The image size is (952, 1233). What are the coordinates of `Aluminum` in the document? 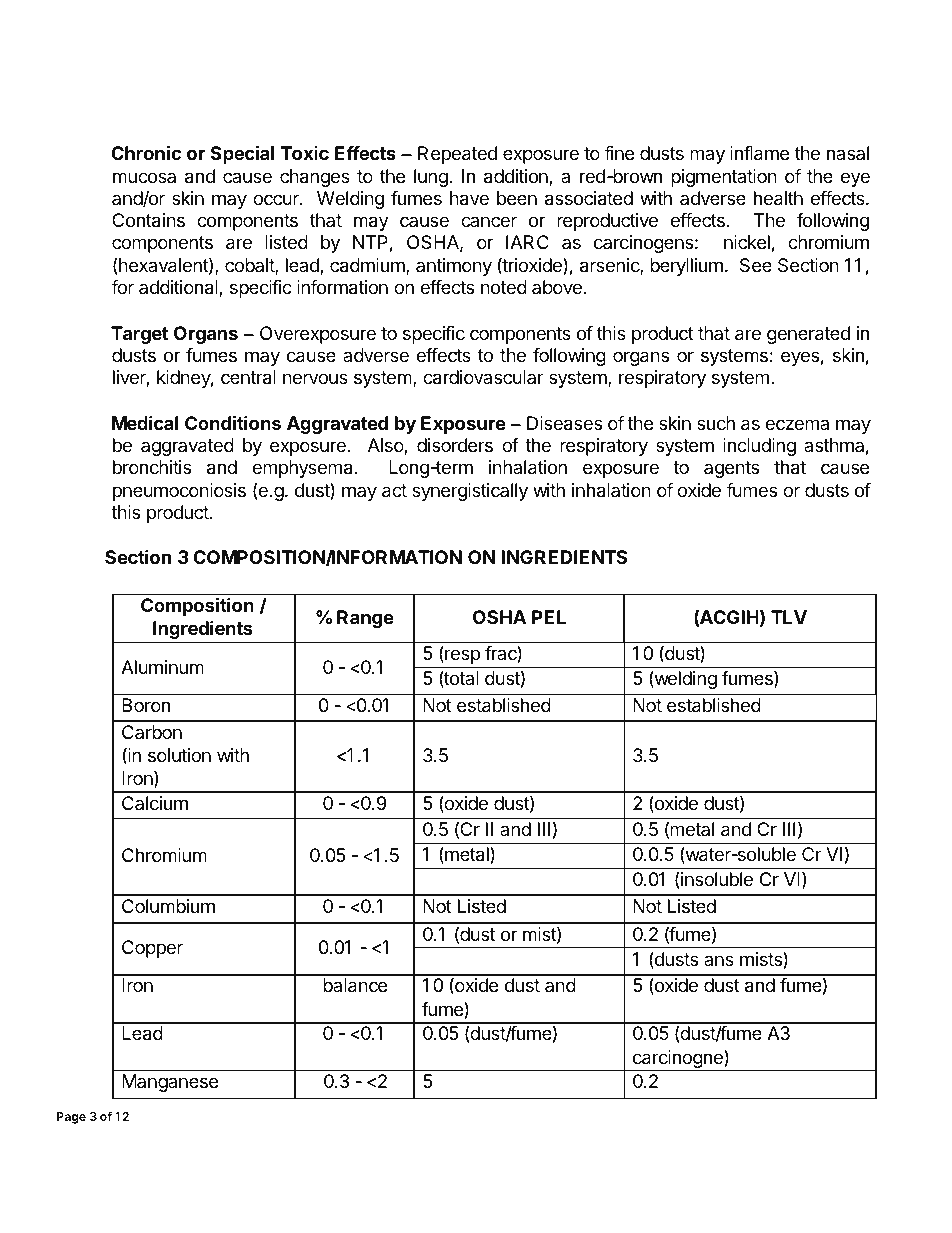 It's located at (162, 667).
